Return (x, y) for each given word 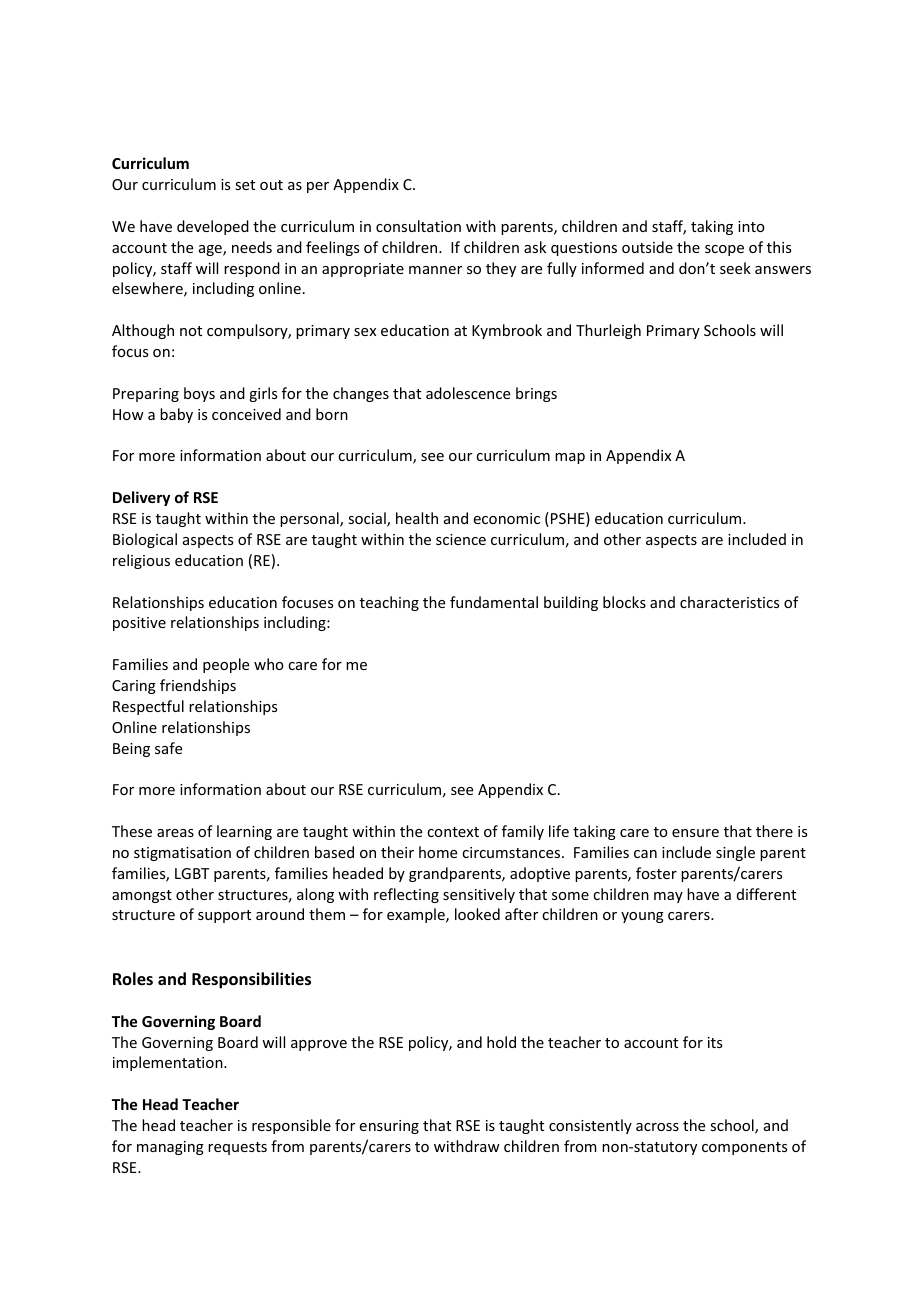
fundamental (494, 602)
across (657, 1127)
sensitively (479, 895)
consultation (418, 226)
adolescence (468, 393)
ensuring (389, 1127)
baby (176, 415)
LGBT (192, 873)
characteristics (729, 602)
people (226, 665)
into (751, 226)
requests (237, 1148)
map (570, 458)
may (668, 897)
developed (213, 227)
